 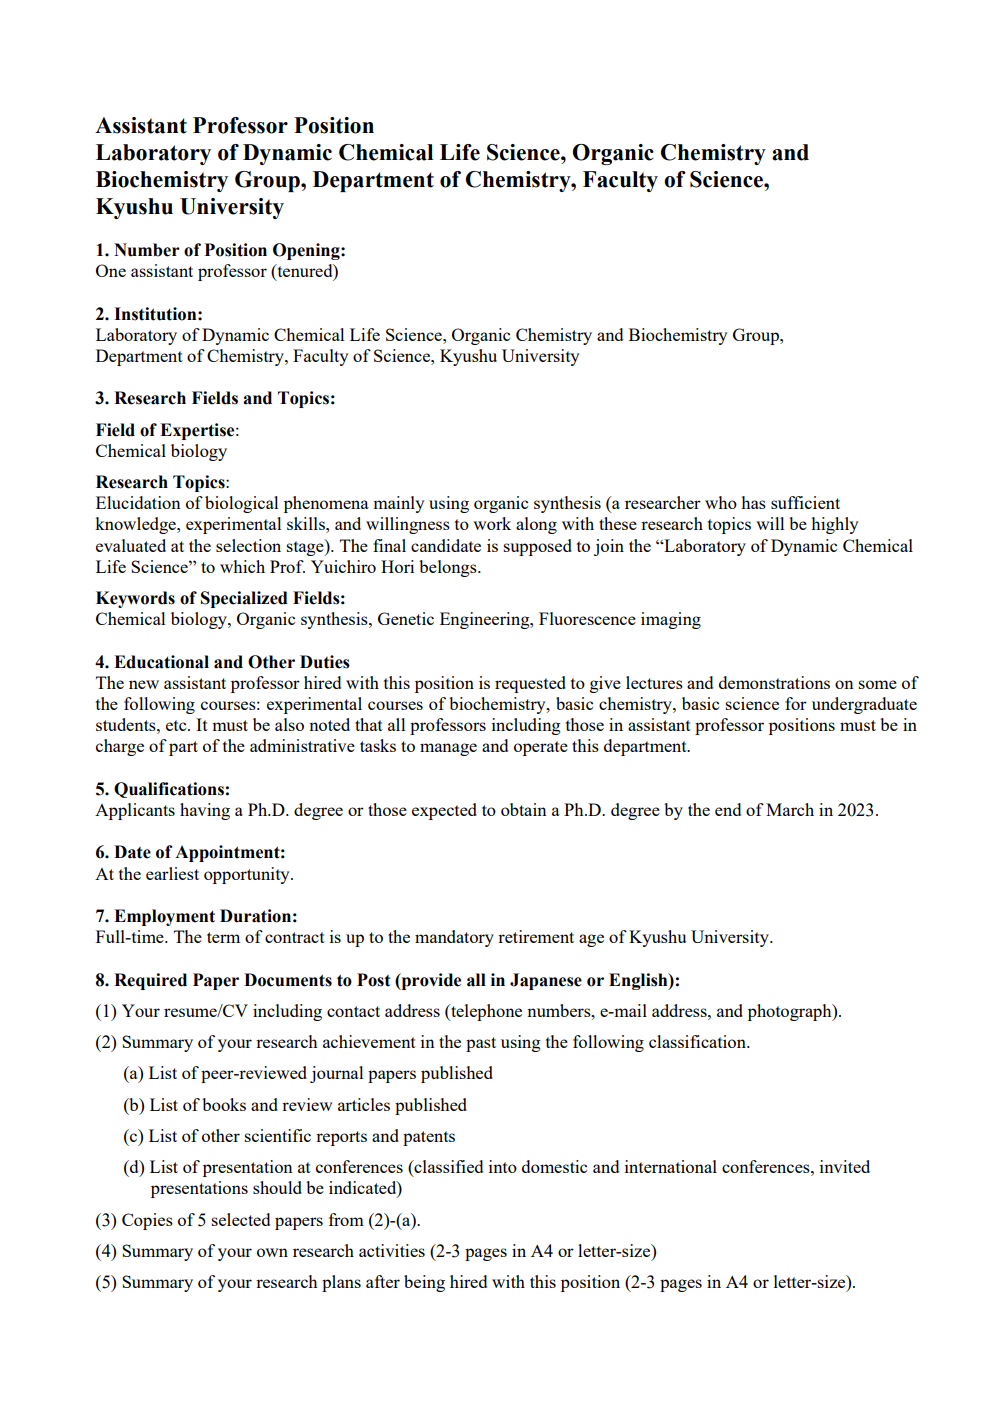 I want to click on Required, so click(x=150, y=981).
